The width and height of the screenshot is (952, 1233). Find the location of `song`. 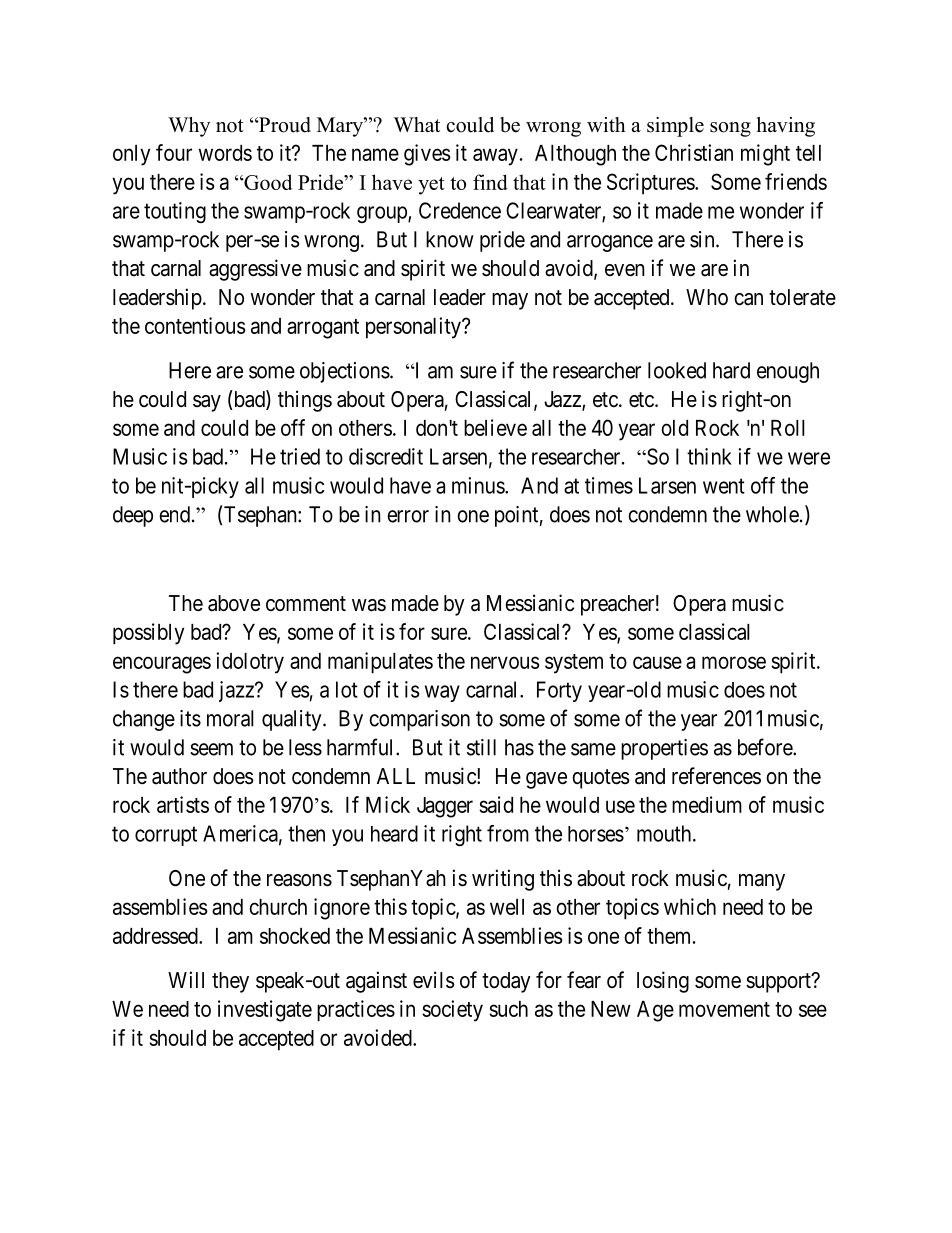

song is located at coordinates (730, 129).
